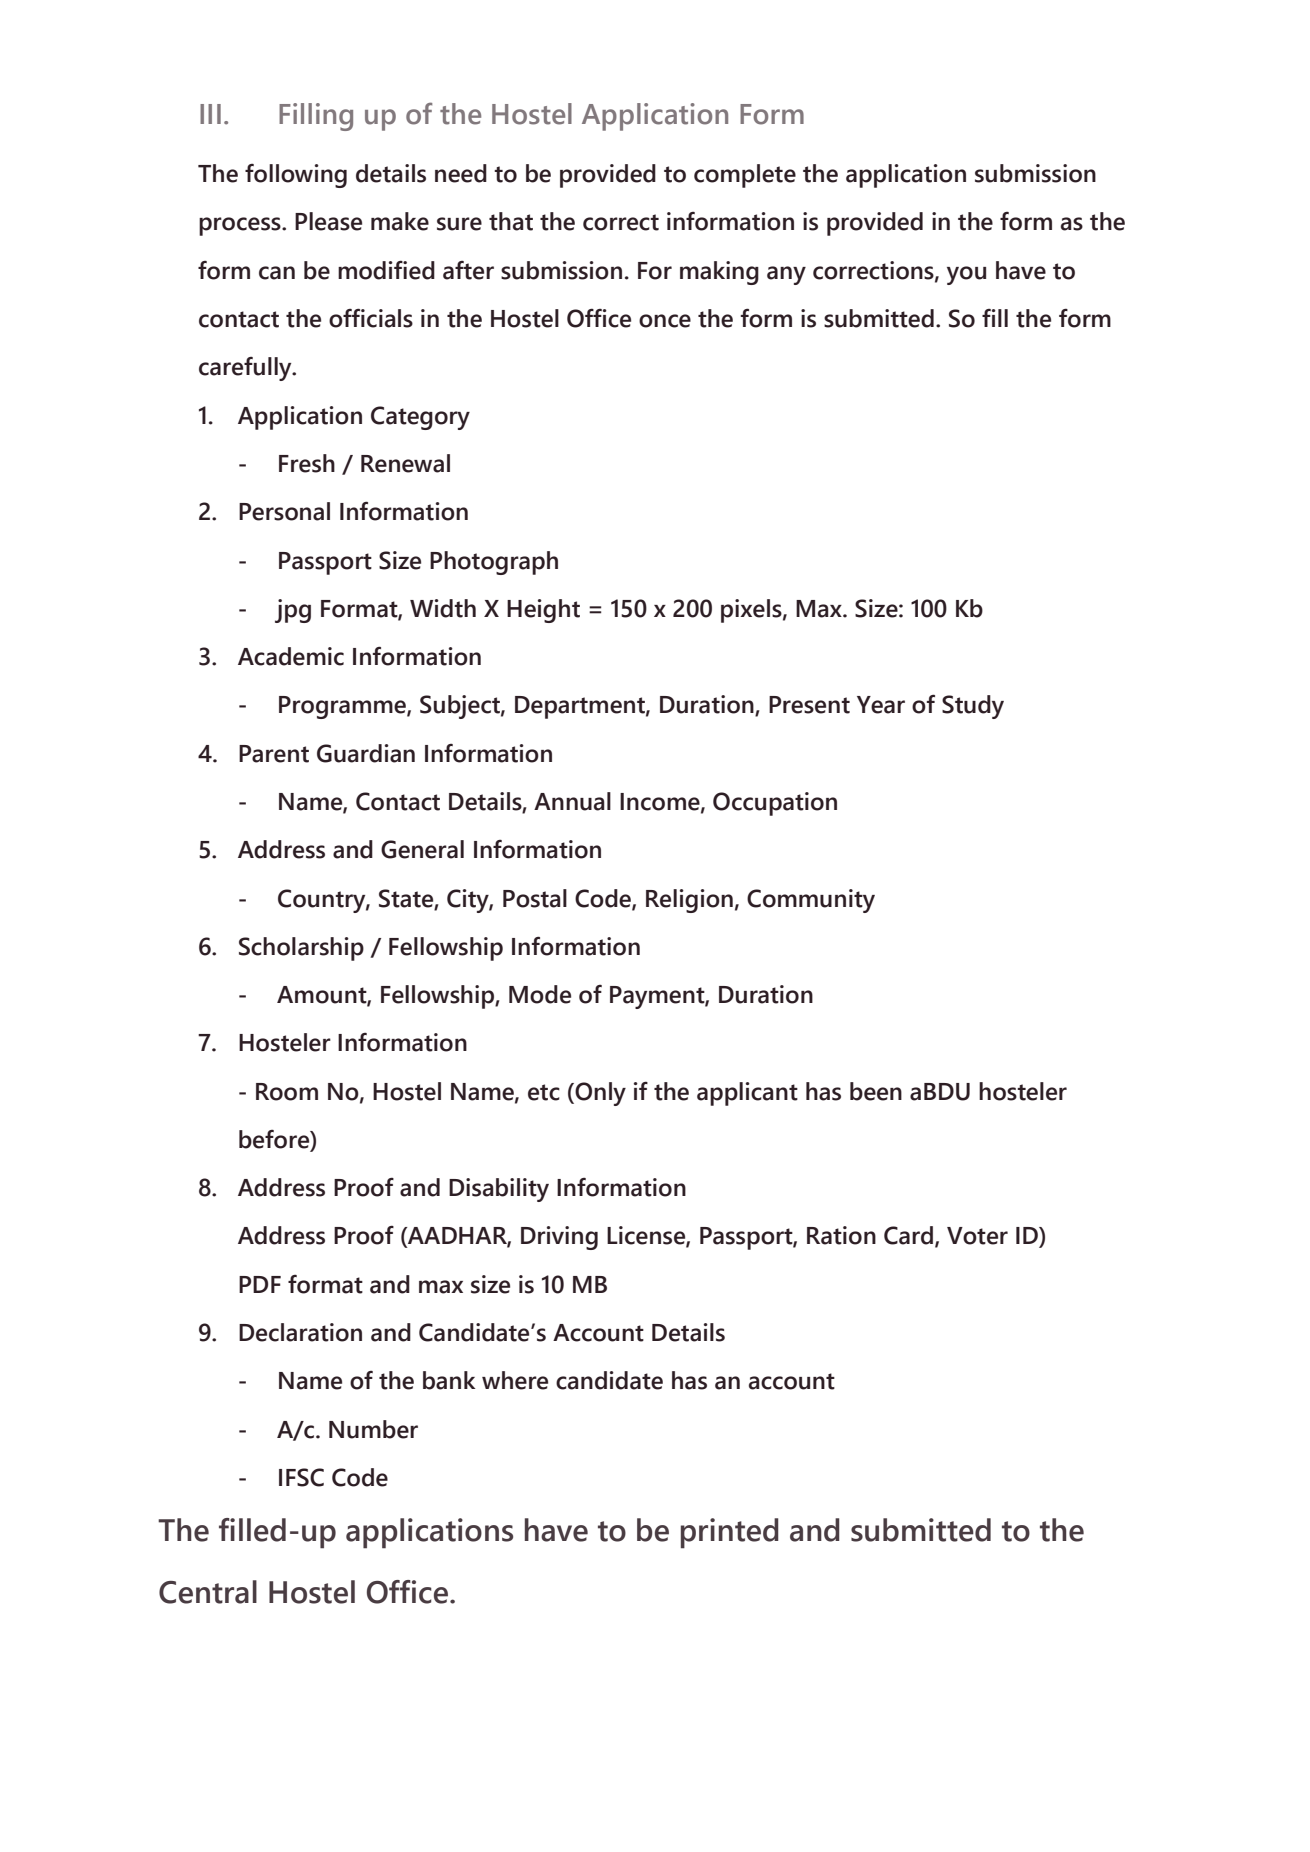 This screenshot has width=1310, height=1852. I want to click on Scholarship, so click(301, 949).
